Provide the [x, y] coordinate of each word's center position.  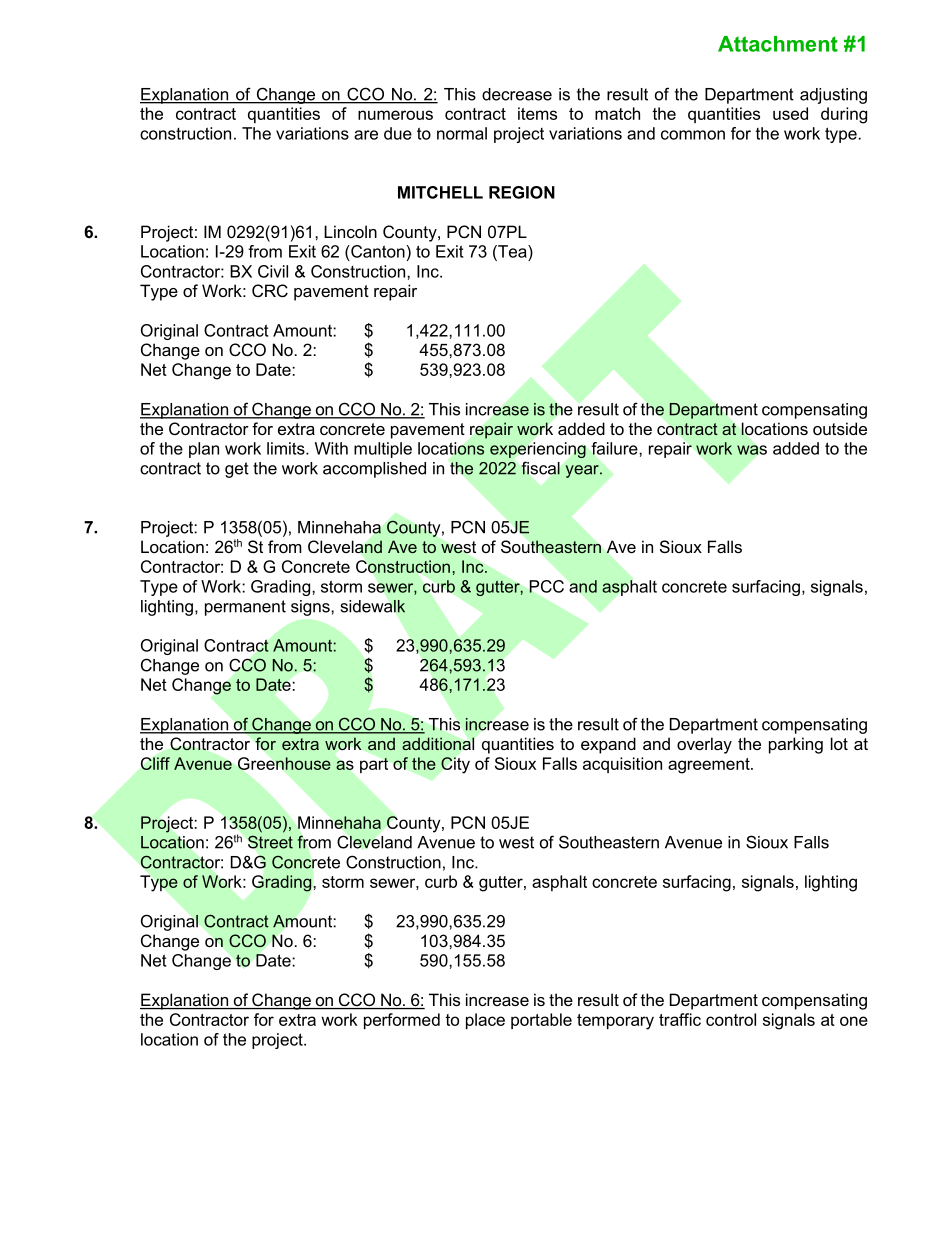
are [366, 135]
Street [270, 842]
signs [311, 608]
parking [796, 745]
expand [608, 745]
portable [541, 1021]
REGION [522, 192]
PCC [546, 586]
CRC [270, 290]
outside [840, 428]
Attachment [778, 44]
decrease [517, 94]
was [752, 450]
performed [402, 1021]
